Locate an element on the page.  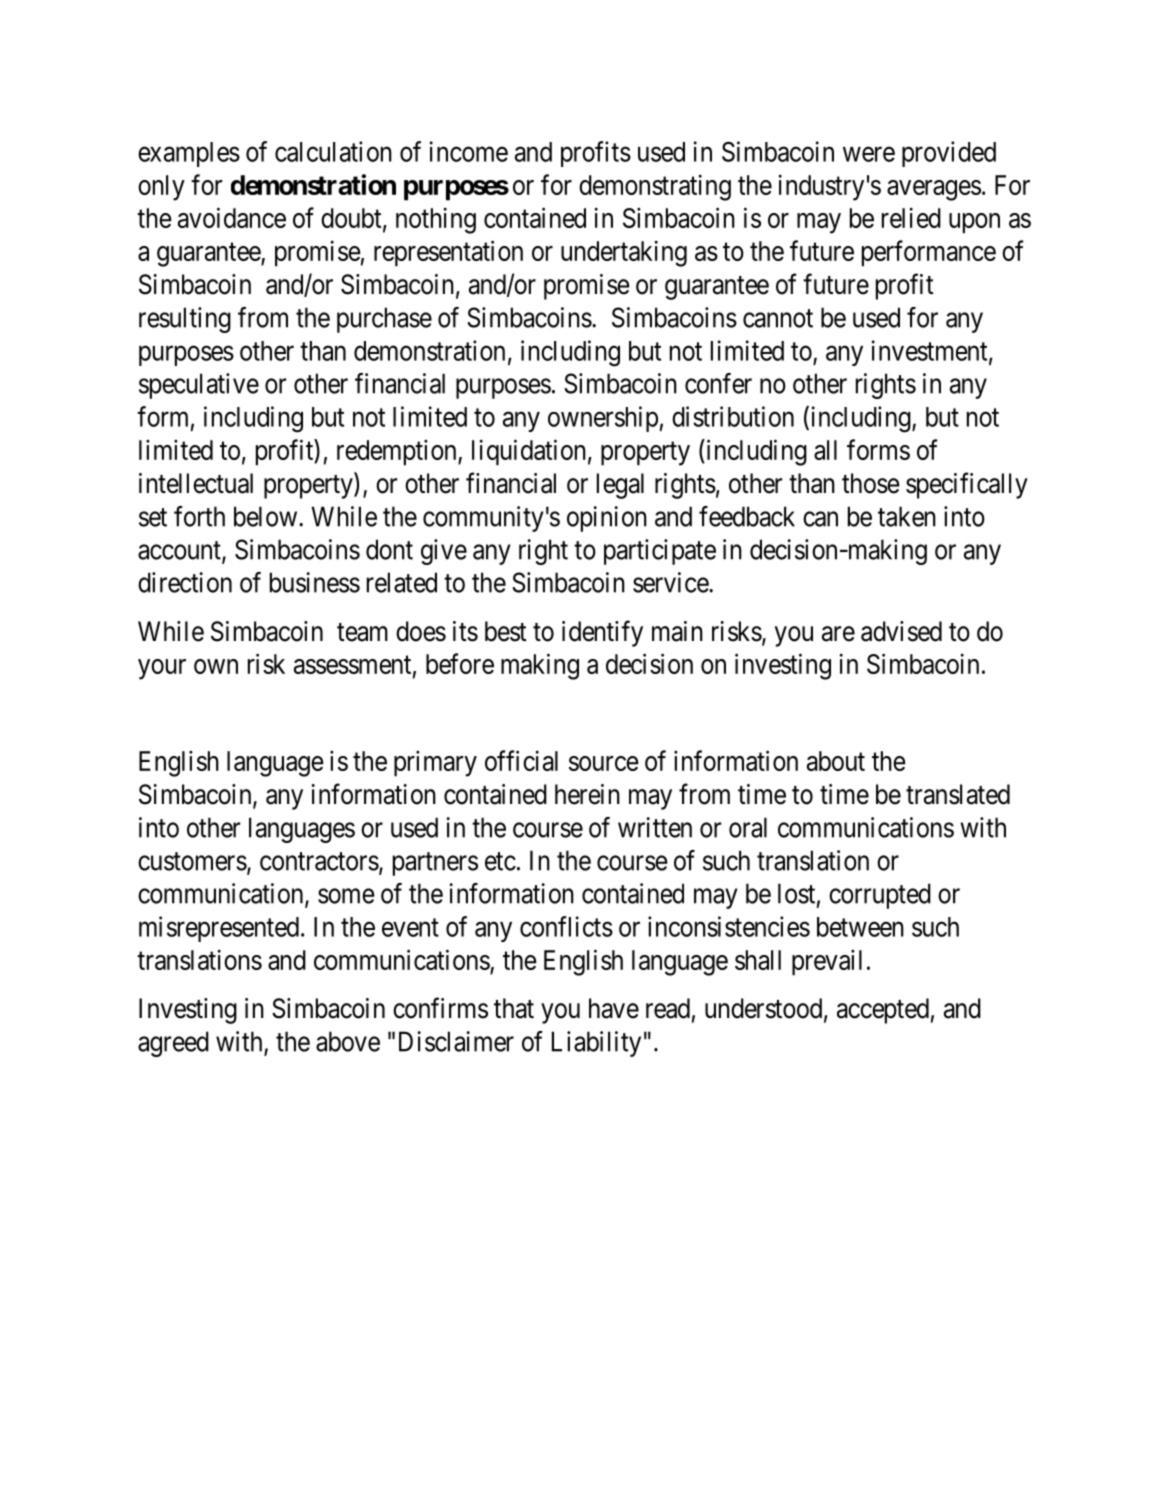
identify is located at coordinates (602, 633).
